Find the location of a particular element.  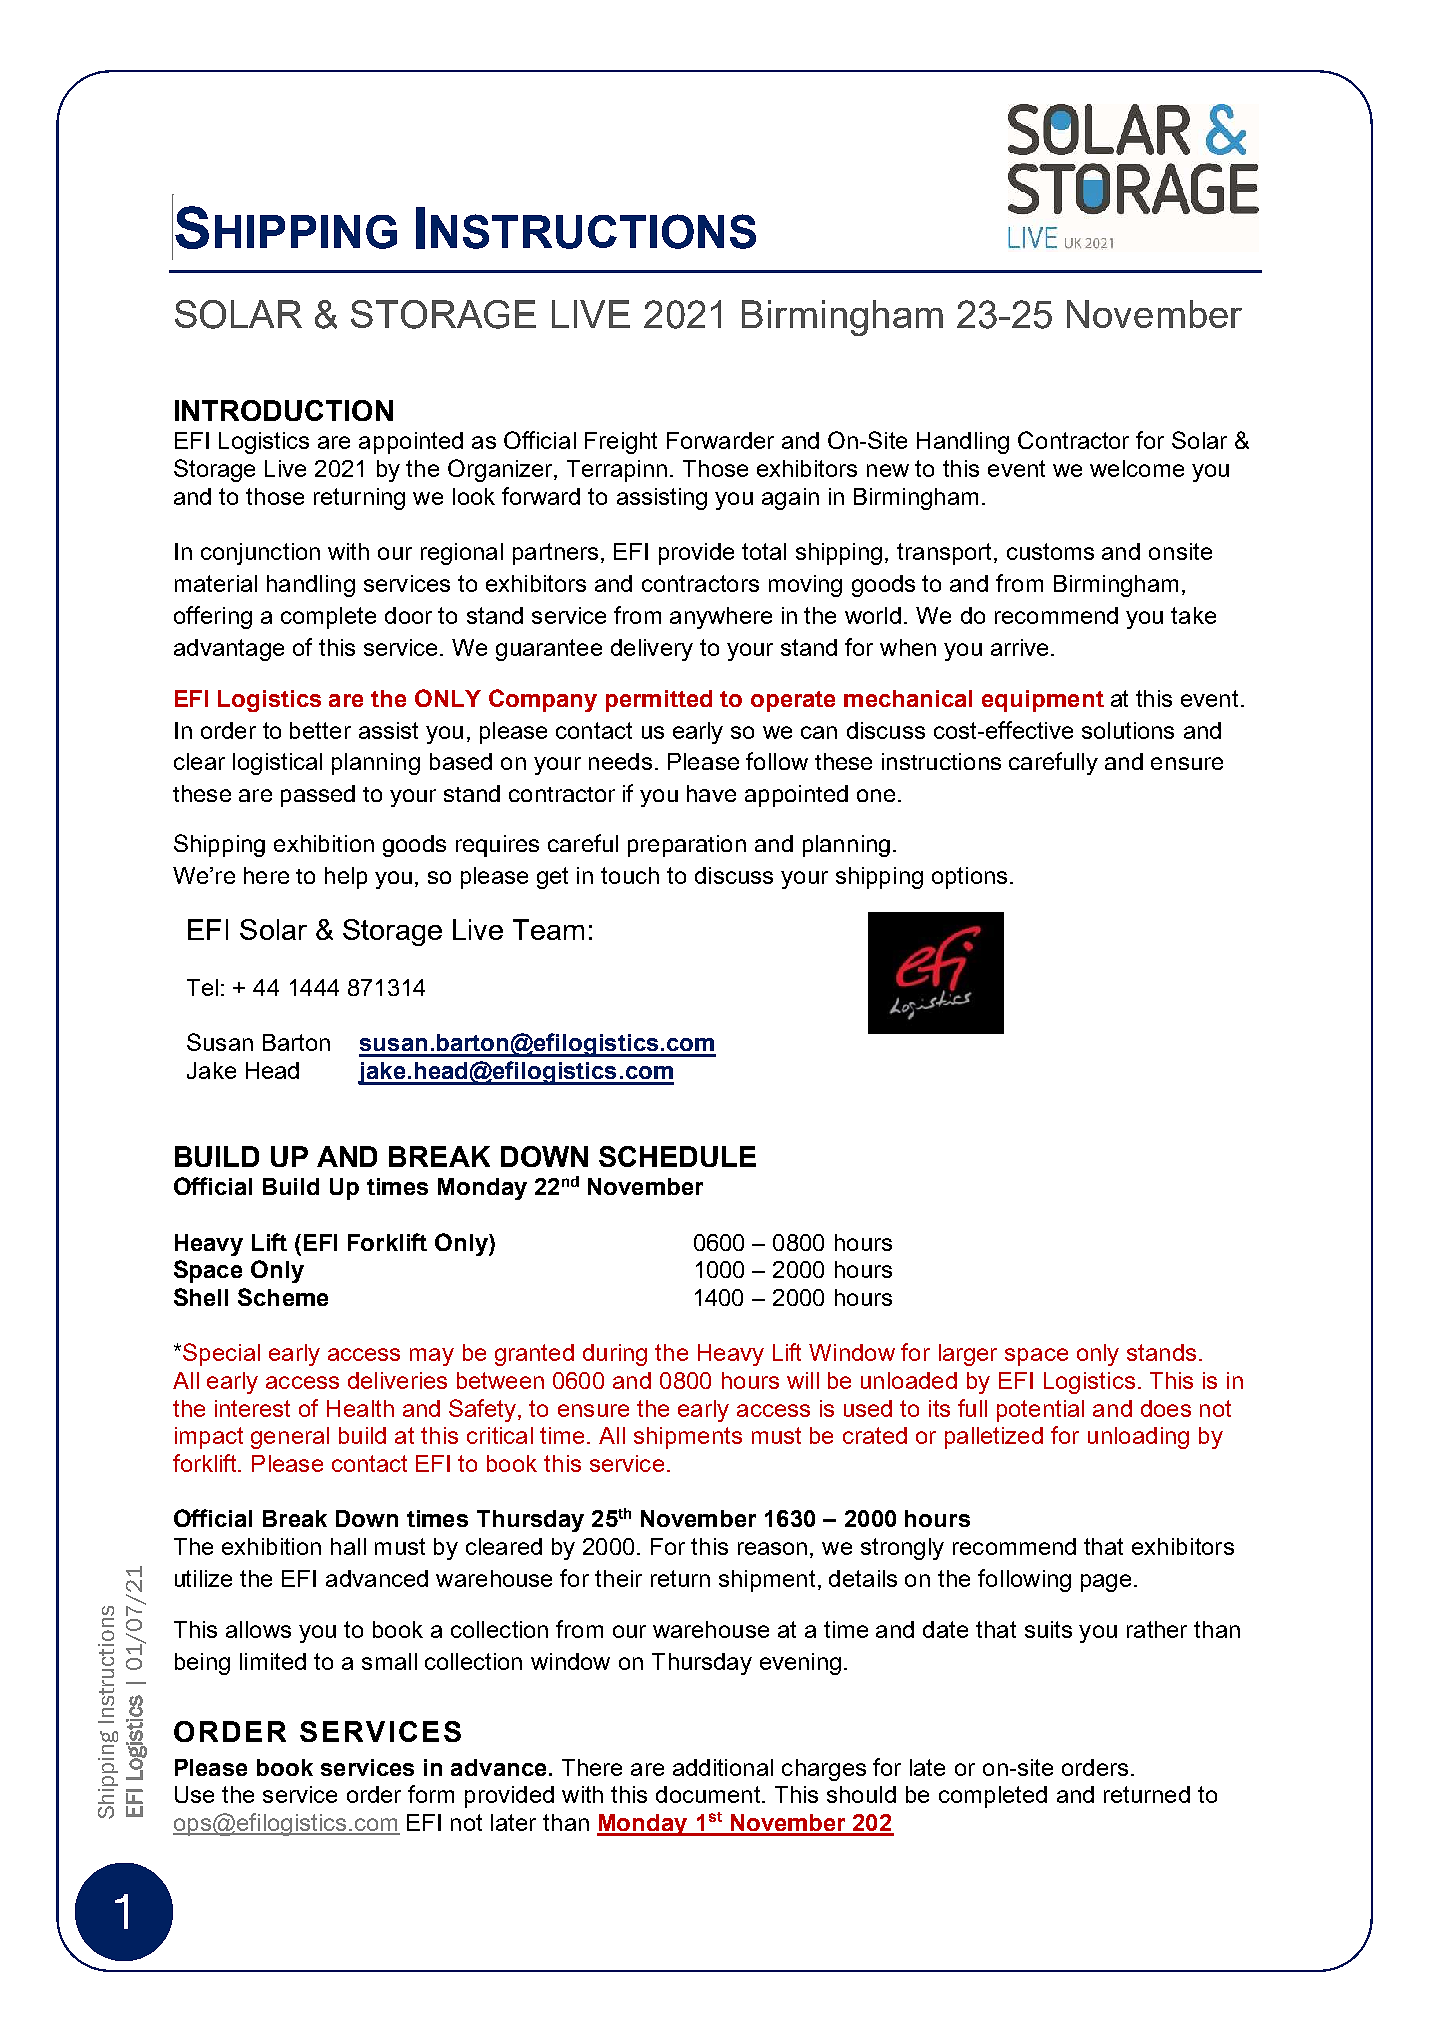

Tel is located at coordinates (202, 987).
